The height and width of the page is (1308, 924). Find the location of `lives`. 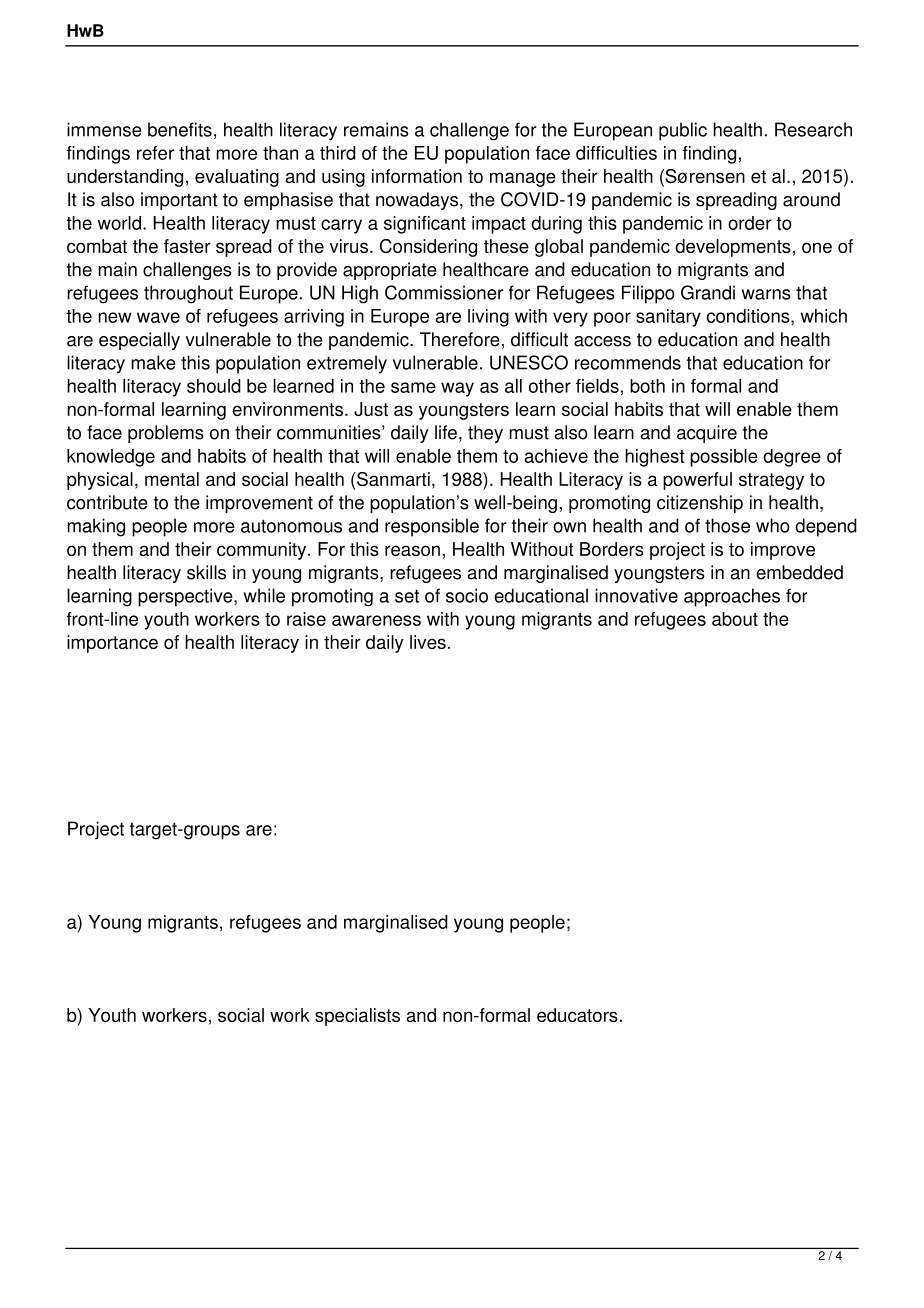

lives is located at coordinates (428, 642).
